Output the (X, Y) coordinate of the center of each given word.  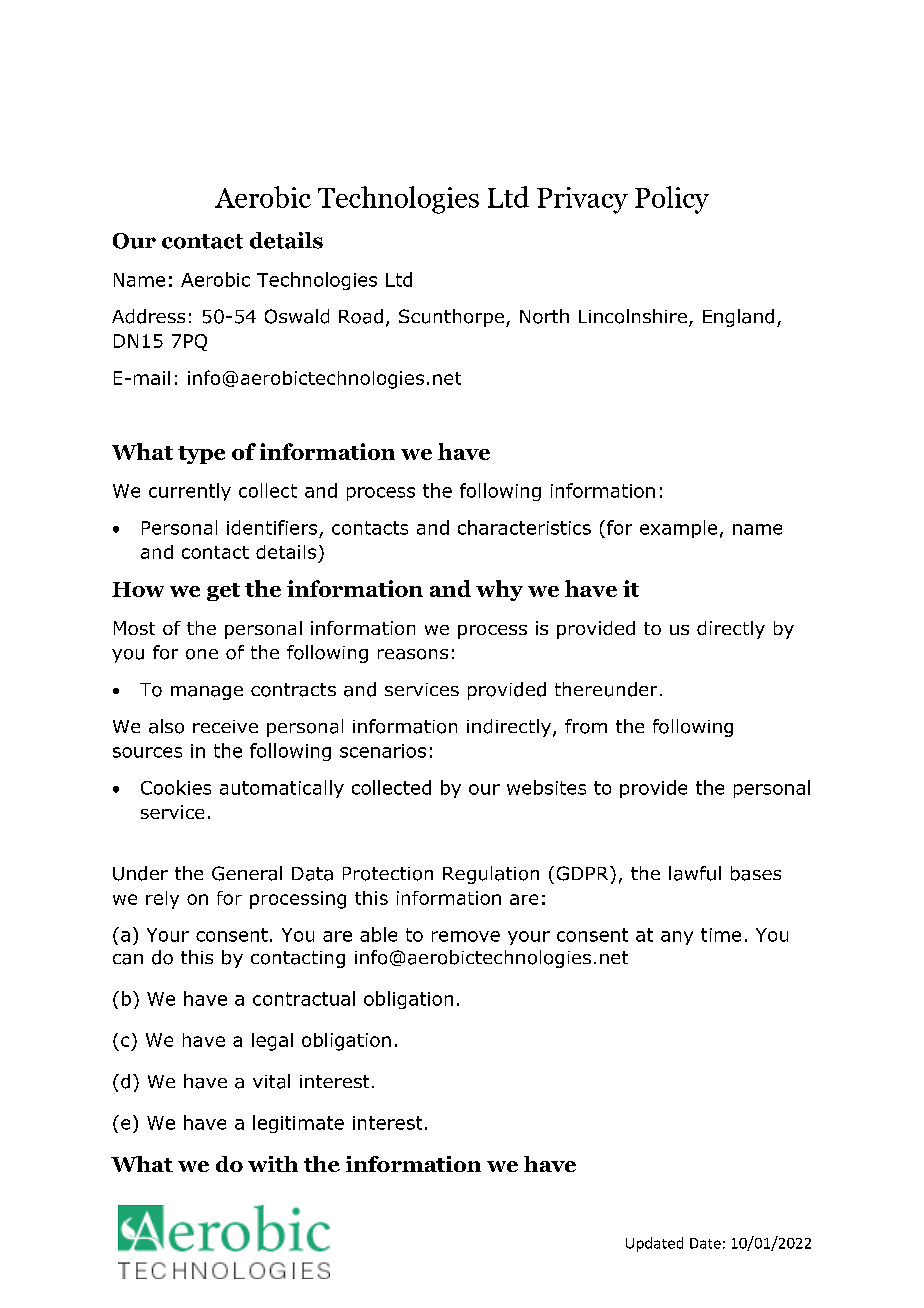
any (677, 938)
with (273, 1164)
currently (190, 492)
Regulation (491, 875)
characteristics (524, 527)
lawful (695, 873)
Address (148, 316)
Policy (672, 200)
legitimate (298, 1124)
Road (361, 316)
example (678, 529)
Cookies (176, 787)
